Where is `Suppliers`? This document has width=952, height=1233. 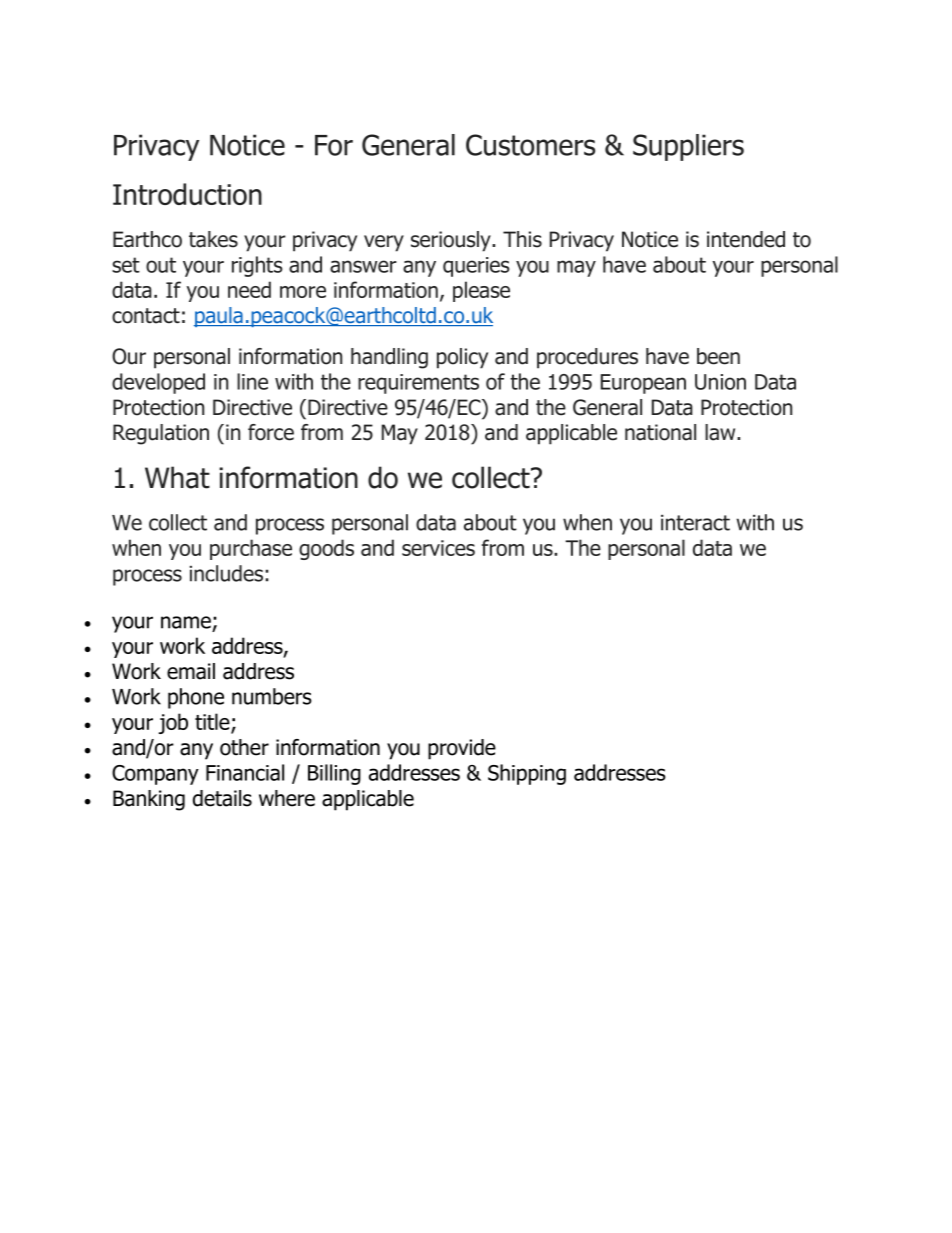
Suppliers is located at coordinates (688, 147).
